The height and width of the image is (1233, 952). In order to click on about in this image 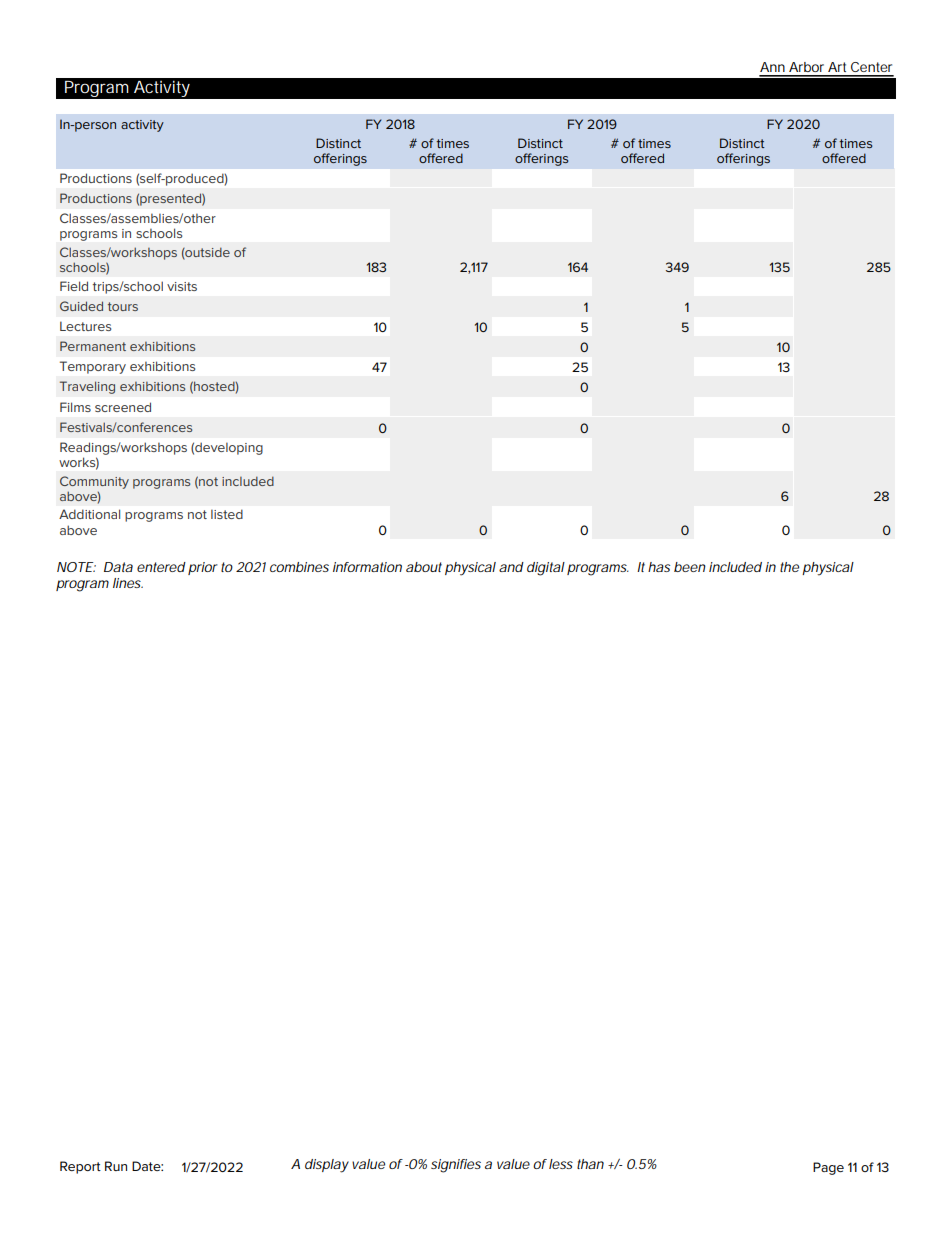, I will do `click(424, 567)`.
